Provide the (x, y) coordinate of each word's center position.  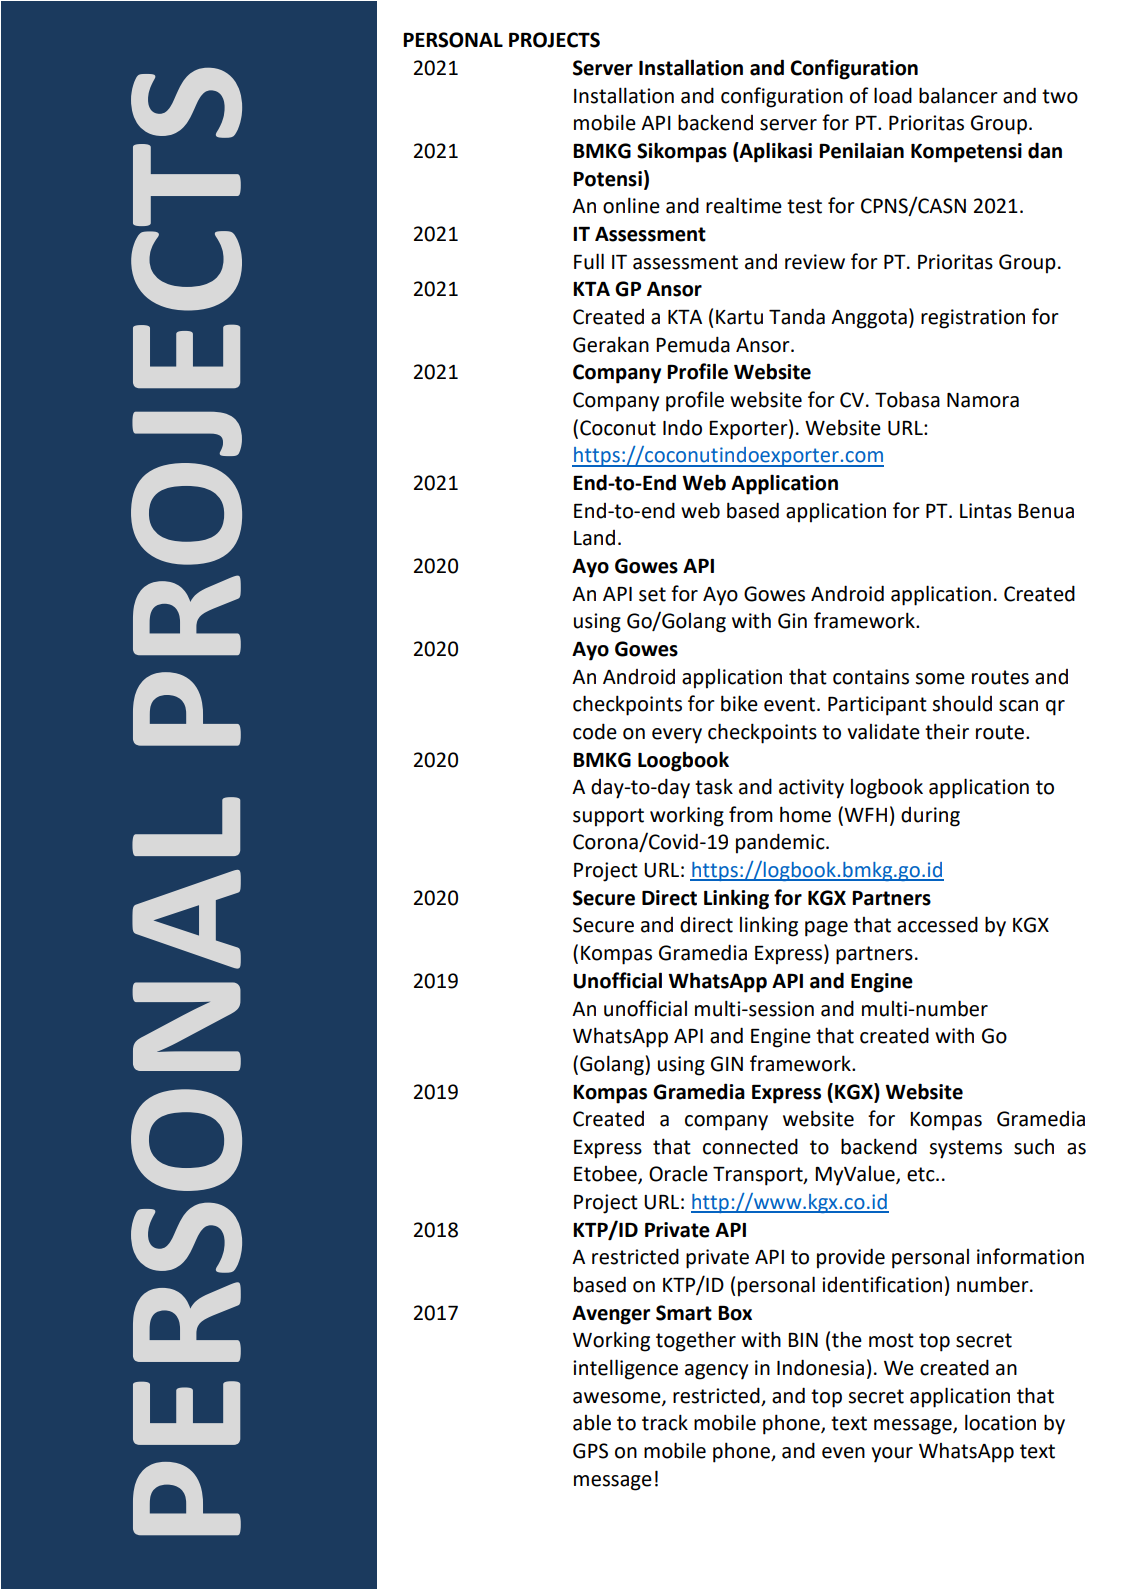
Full (589, 261)
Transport (759, 1176)
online (631, 205)
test (804, 206)
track (665, 1422)
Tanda (797, 316)
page (826, 929)
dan (1045, 150)
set (652, 594)
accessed (937, 924)
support (608, 817)
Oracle (678, 1173)
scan (1018, 706)
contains (871, 677)
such (1034, 1146)
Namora (983, 400)
